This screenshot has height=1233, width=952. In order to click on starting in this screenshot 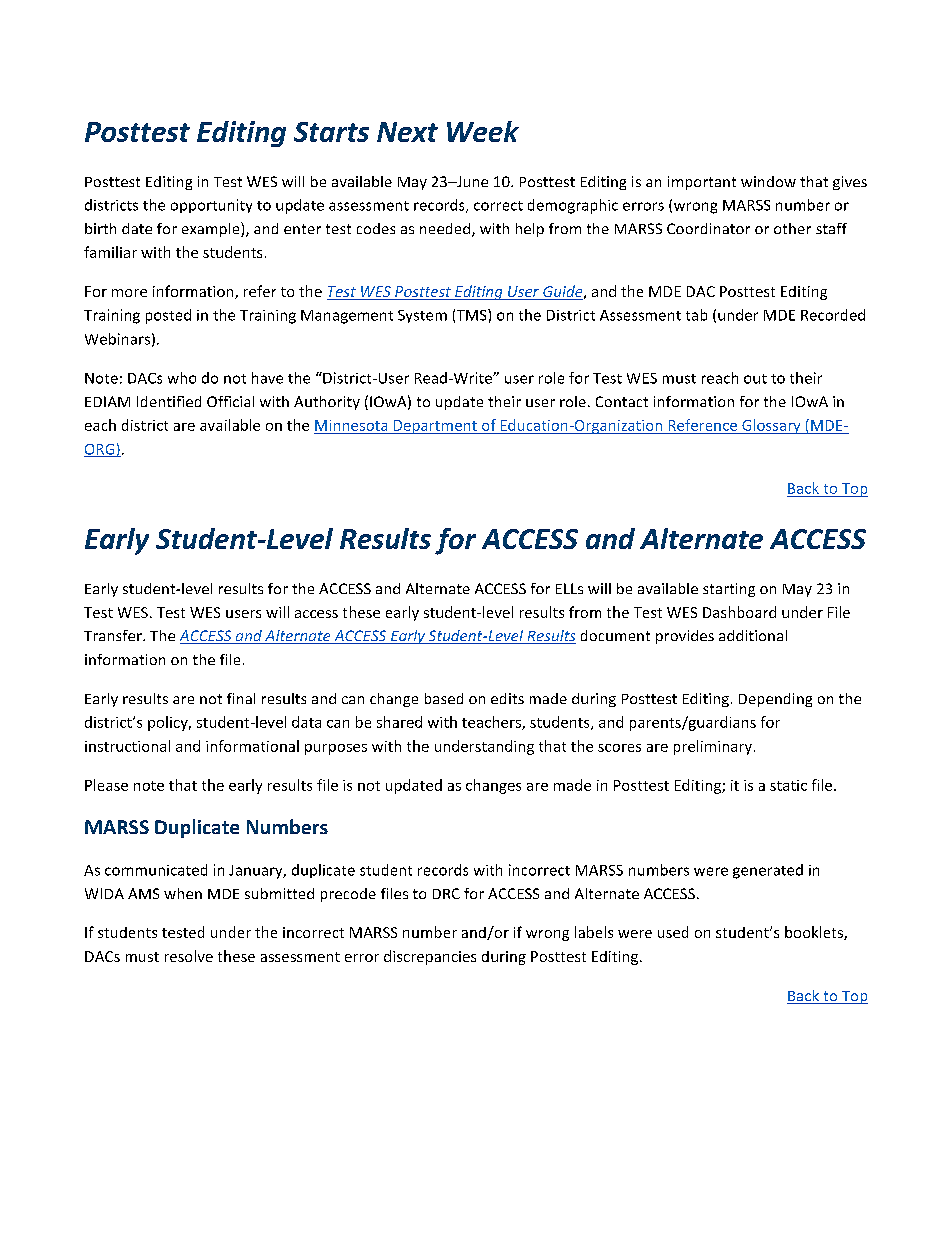, I will do `click(729, 590)`.
